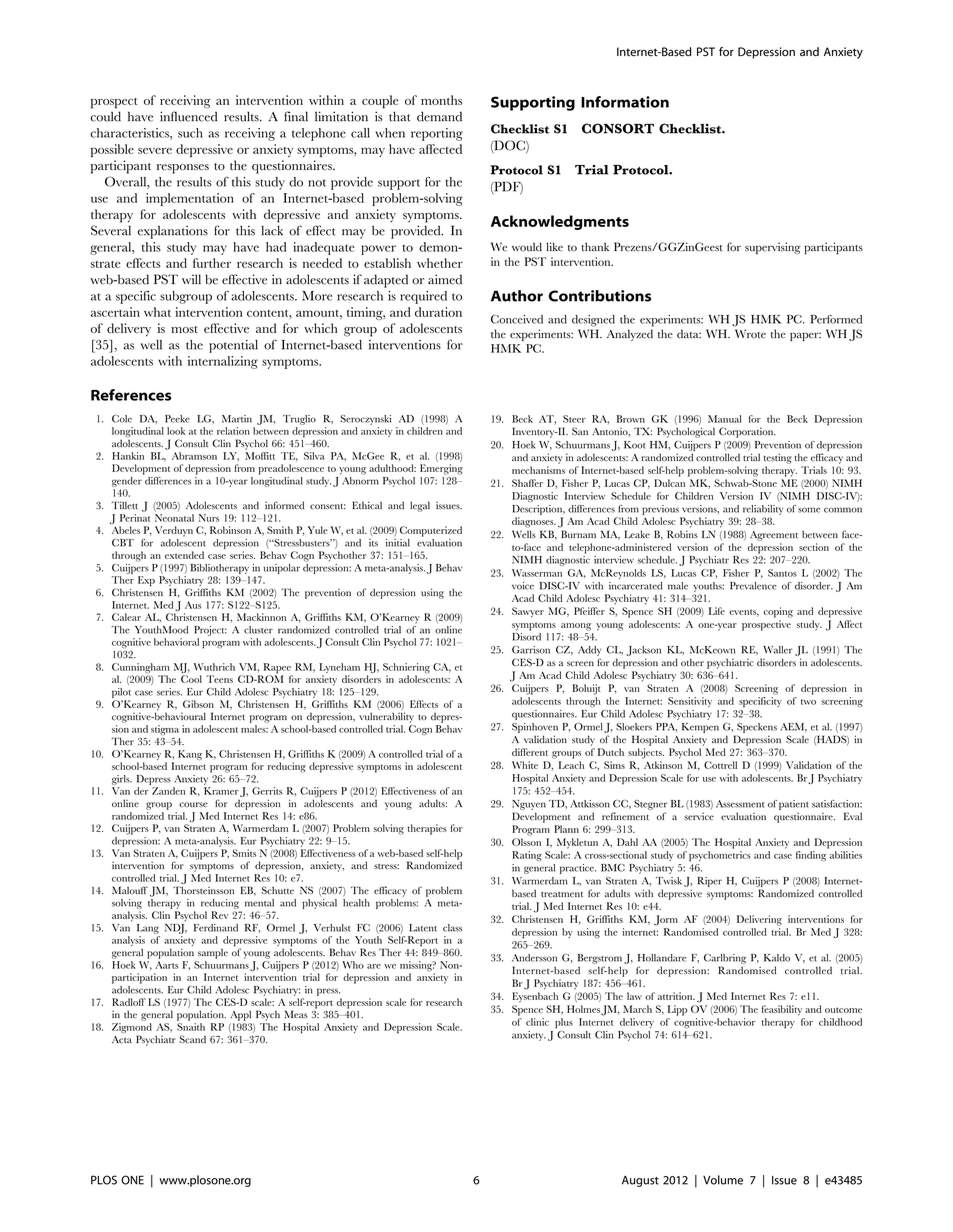 The width and height of the image is (953, 1232). I want to click on Waller, so click(778, 650).
